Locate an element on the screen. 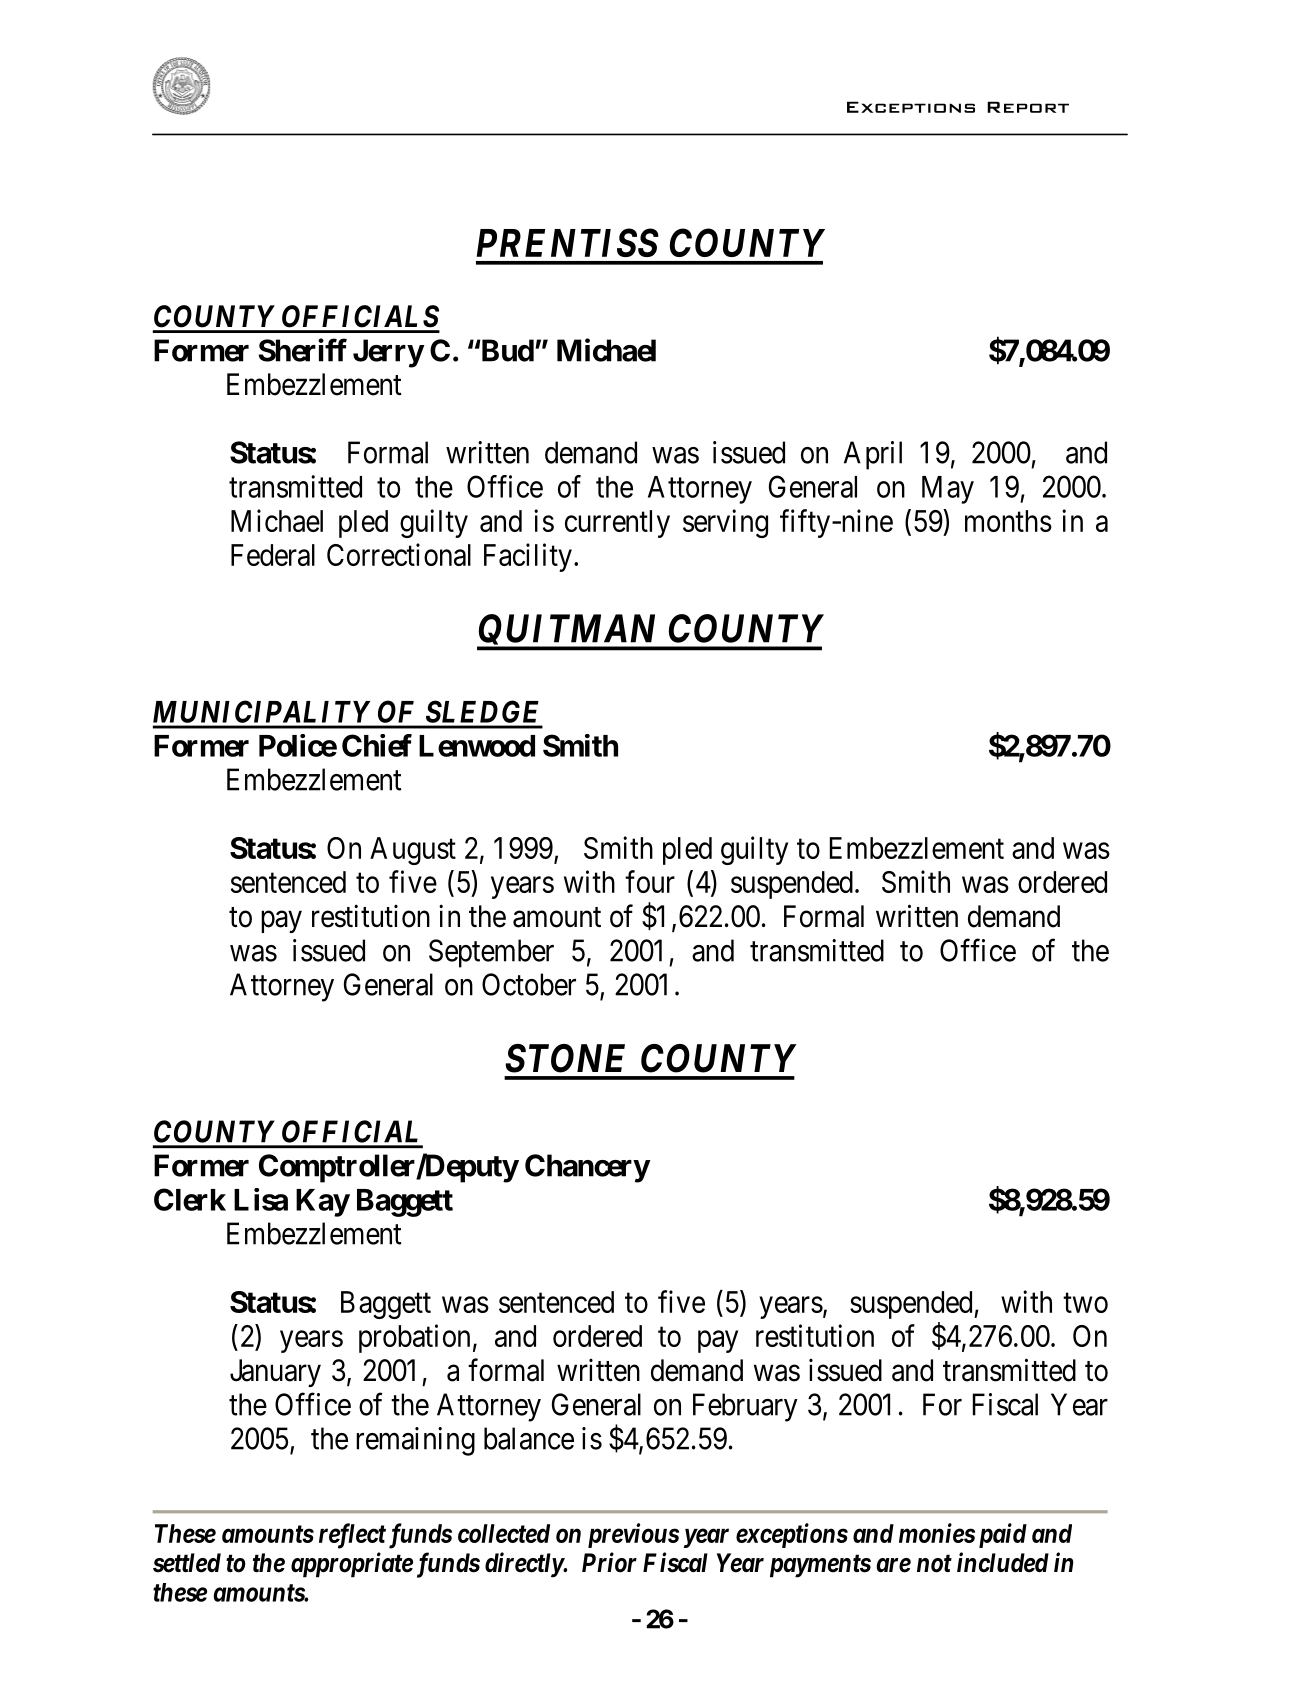 The image size is (1299, 1681). Report is located at coordinates (1028, 107).
